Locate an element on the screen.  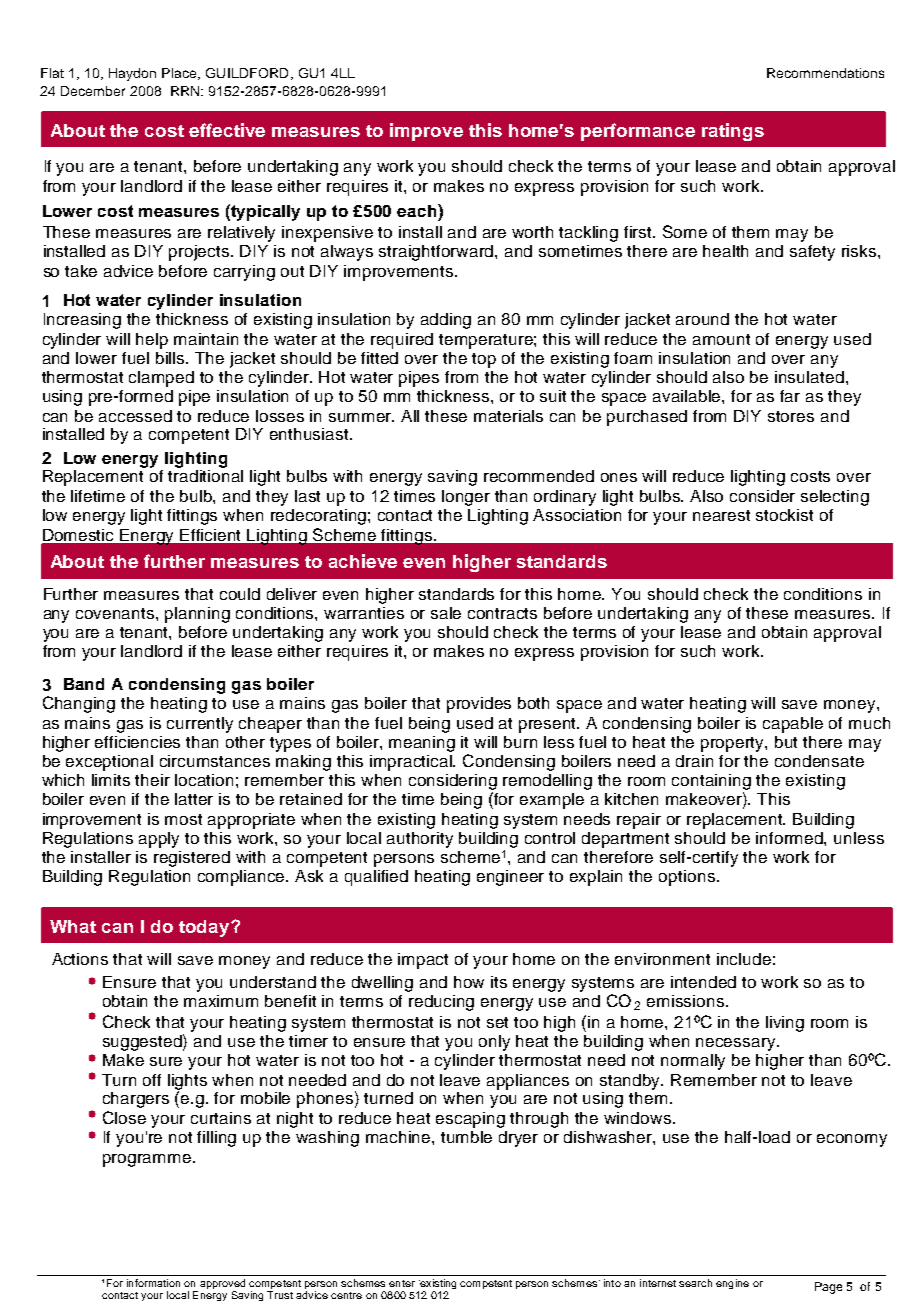
centre is located at coordinates (346, 1295).
